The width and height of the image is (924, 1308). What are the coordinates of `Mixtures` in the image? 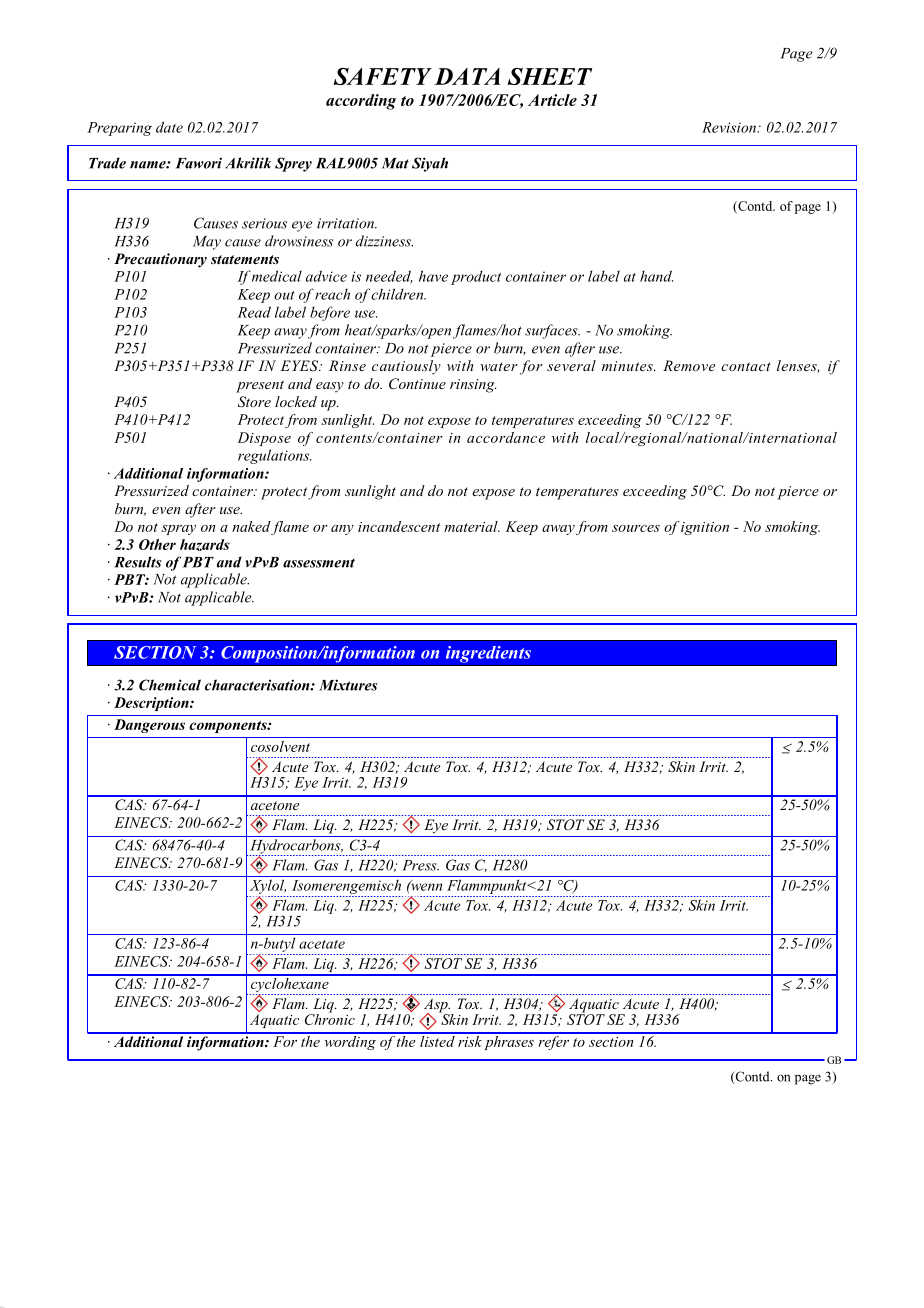 It's located at (348, 685).
